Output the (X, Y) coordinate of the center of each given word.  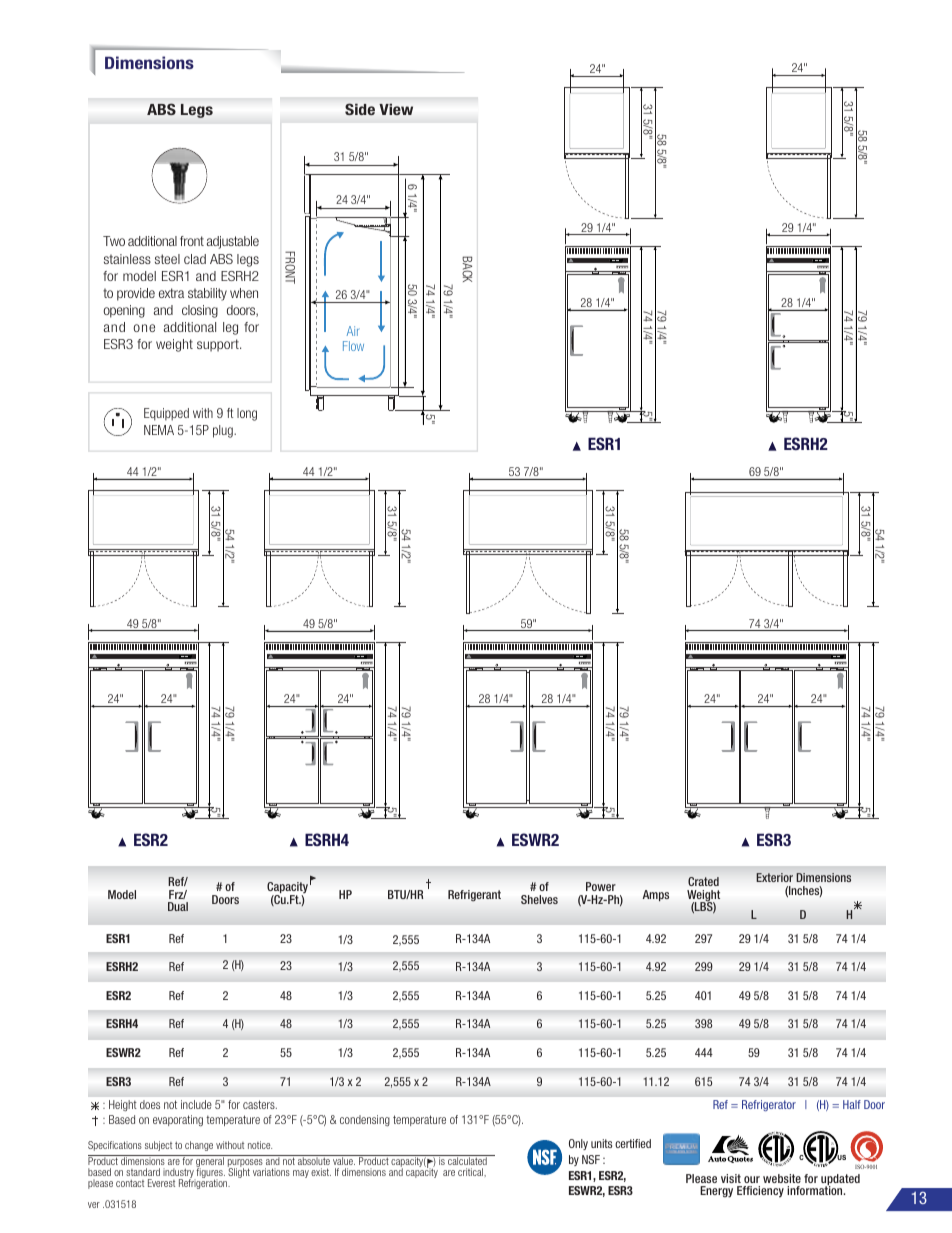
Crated (703, 881)
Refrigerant (474, 895)
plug (224, 431)
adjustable (233, 242)
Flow (353, 346)
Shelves (539, 899)
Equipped (166, 414)
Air (353, 331)
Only (578, 1144)
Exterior (775, 877)
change (199, 1146)
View (396, 109)
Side (360, 109)
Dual (178, 906)
